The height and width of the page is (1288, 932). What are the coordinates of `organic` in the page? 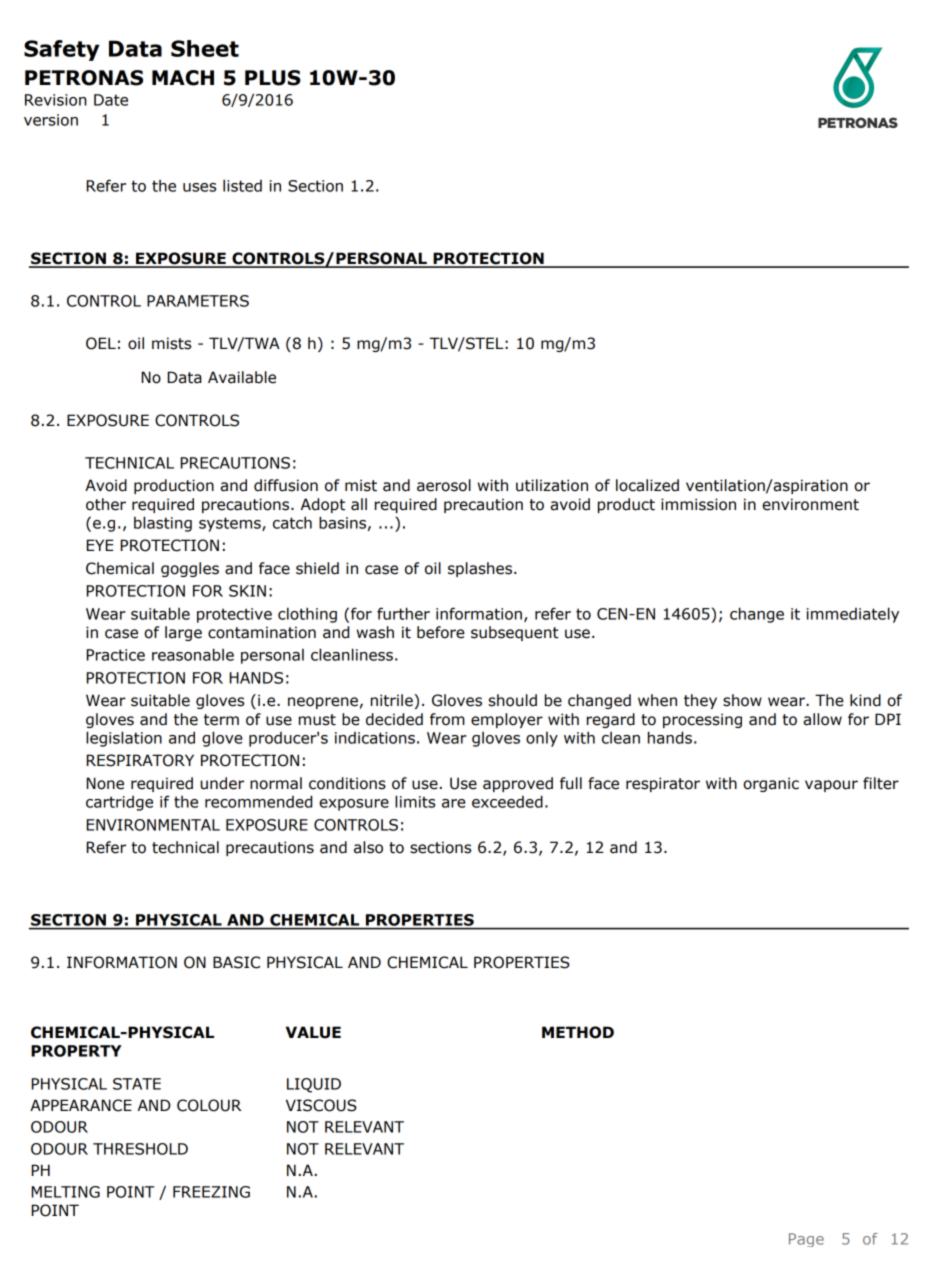 It's located at (771, 784).
